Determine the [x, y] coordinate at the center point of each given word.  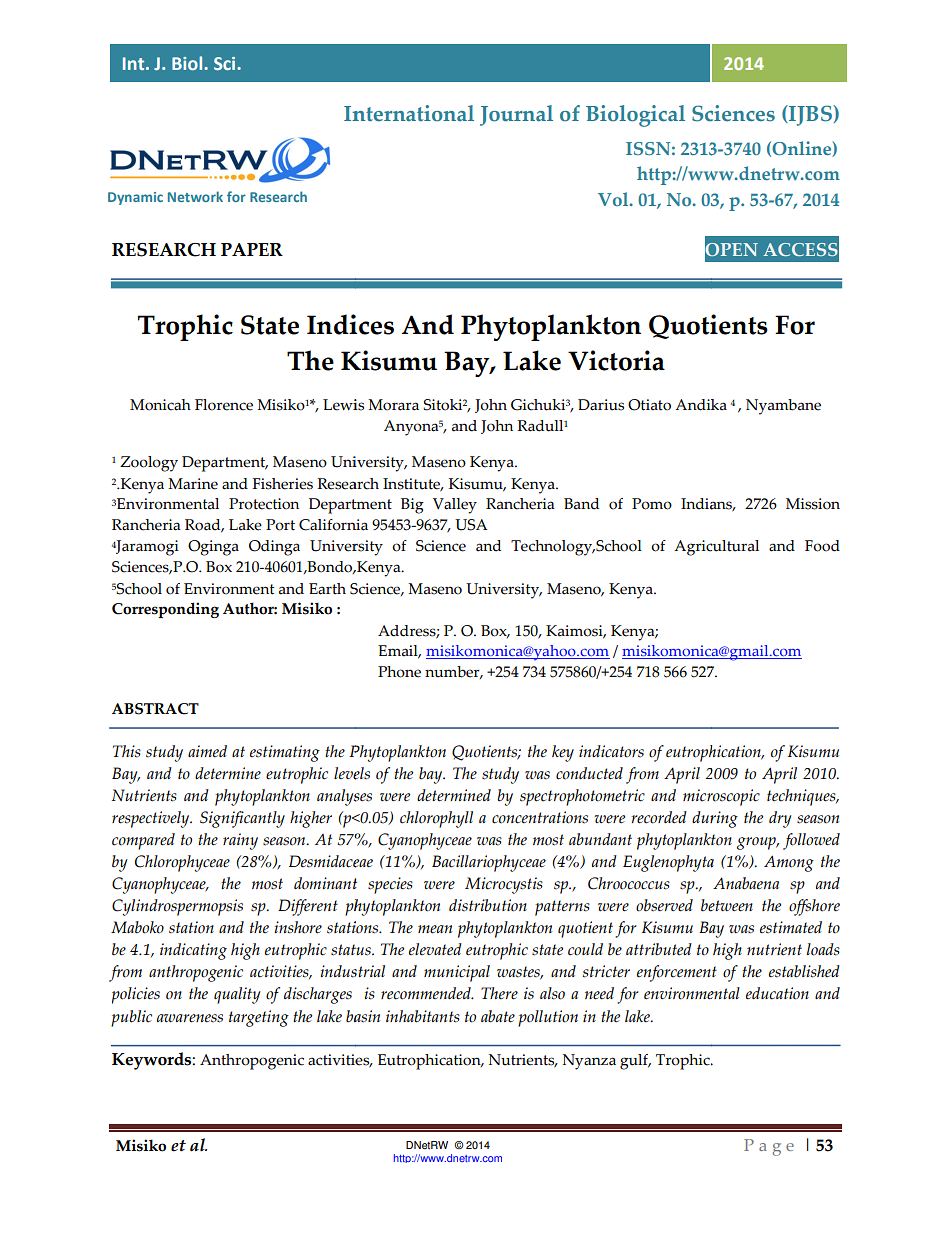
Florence [224, 405]
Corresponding [165, 610]
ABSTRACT [155, 709]
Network [195, 196]
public [131, 1018]
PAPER [252, 249]
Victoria [616, 360]
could [585, 949]
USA [471, 525]
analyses [344, 797]
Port [280, 525]
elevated [435, 949]
